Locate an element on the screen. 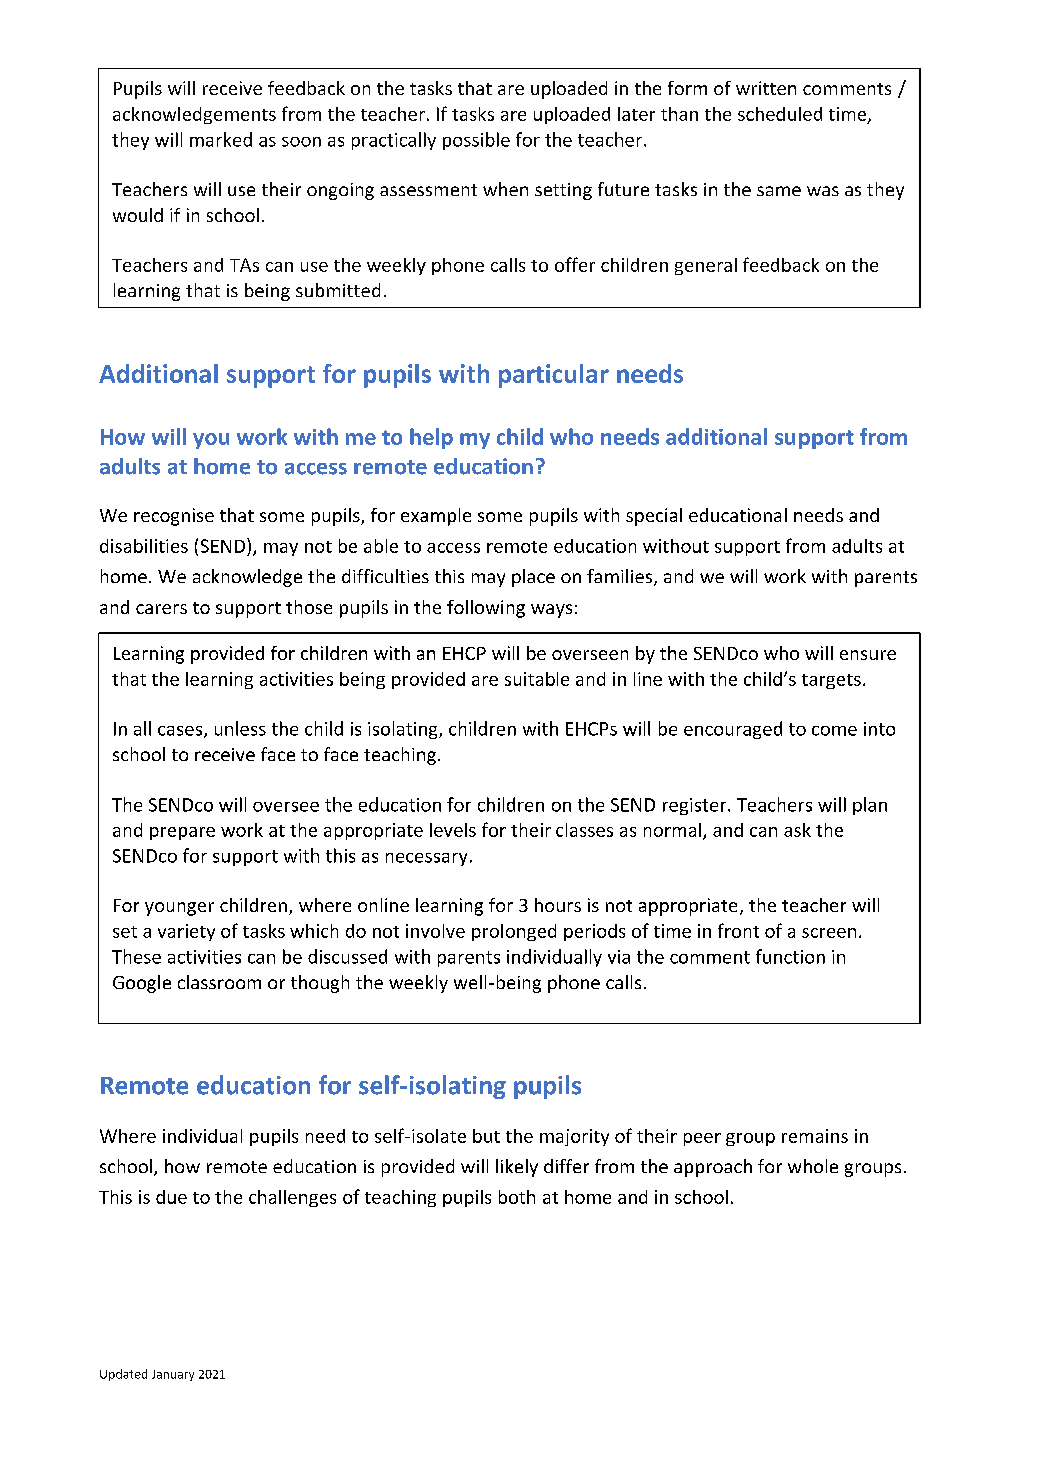 The width and height of the screenshot is (1037, 1468). both is located at coordinates (517, 1197).
